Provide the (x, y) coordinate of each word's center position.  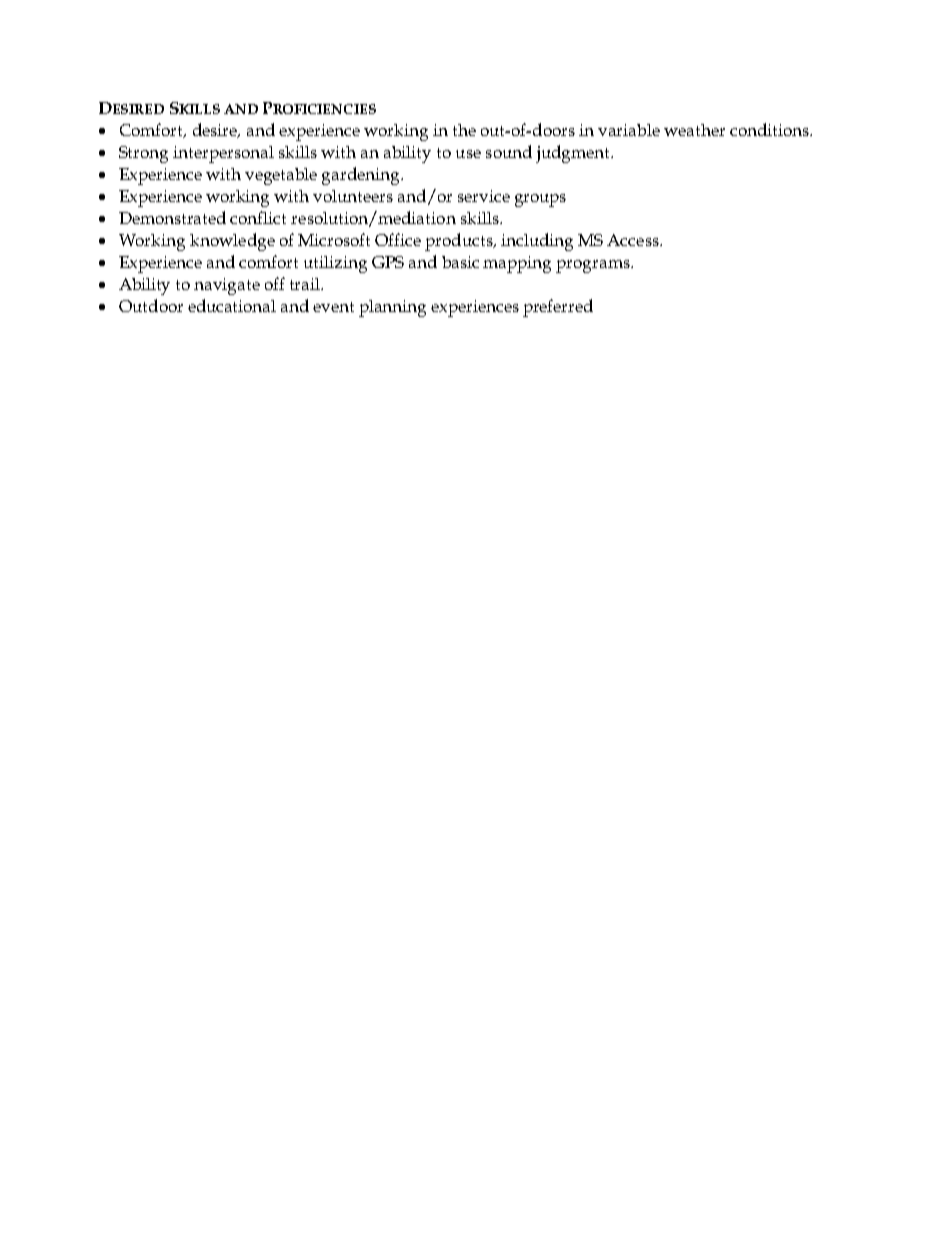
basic (460, 262)
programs (594, 266)
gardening (362, 176)
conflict (258, 217)
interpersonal (223, 154)
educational (232, 305)
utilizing (335, 264)
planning (392, 308)
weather (694, 130)
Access (634, 240)
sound (509, 151)
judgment (574, 154)
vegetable (281, 176)
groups (540, 200)
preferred (558, 308)
